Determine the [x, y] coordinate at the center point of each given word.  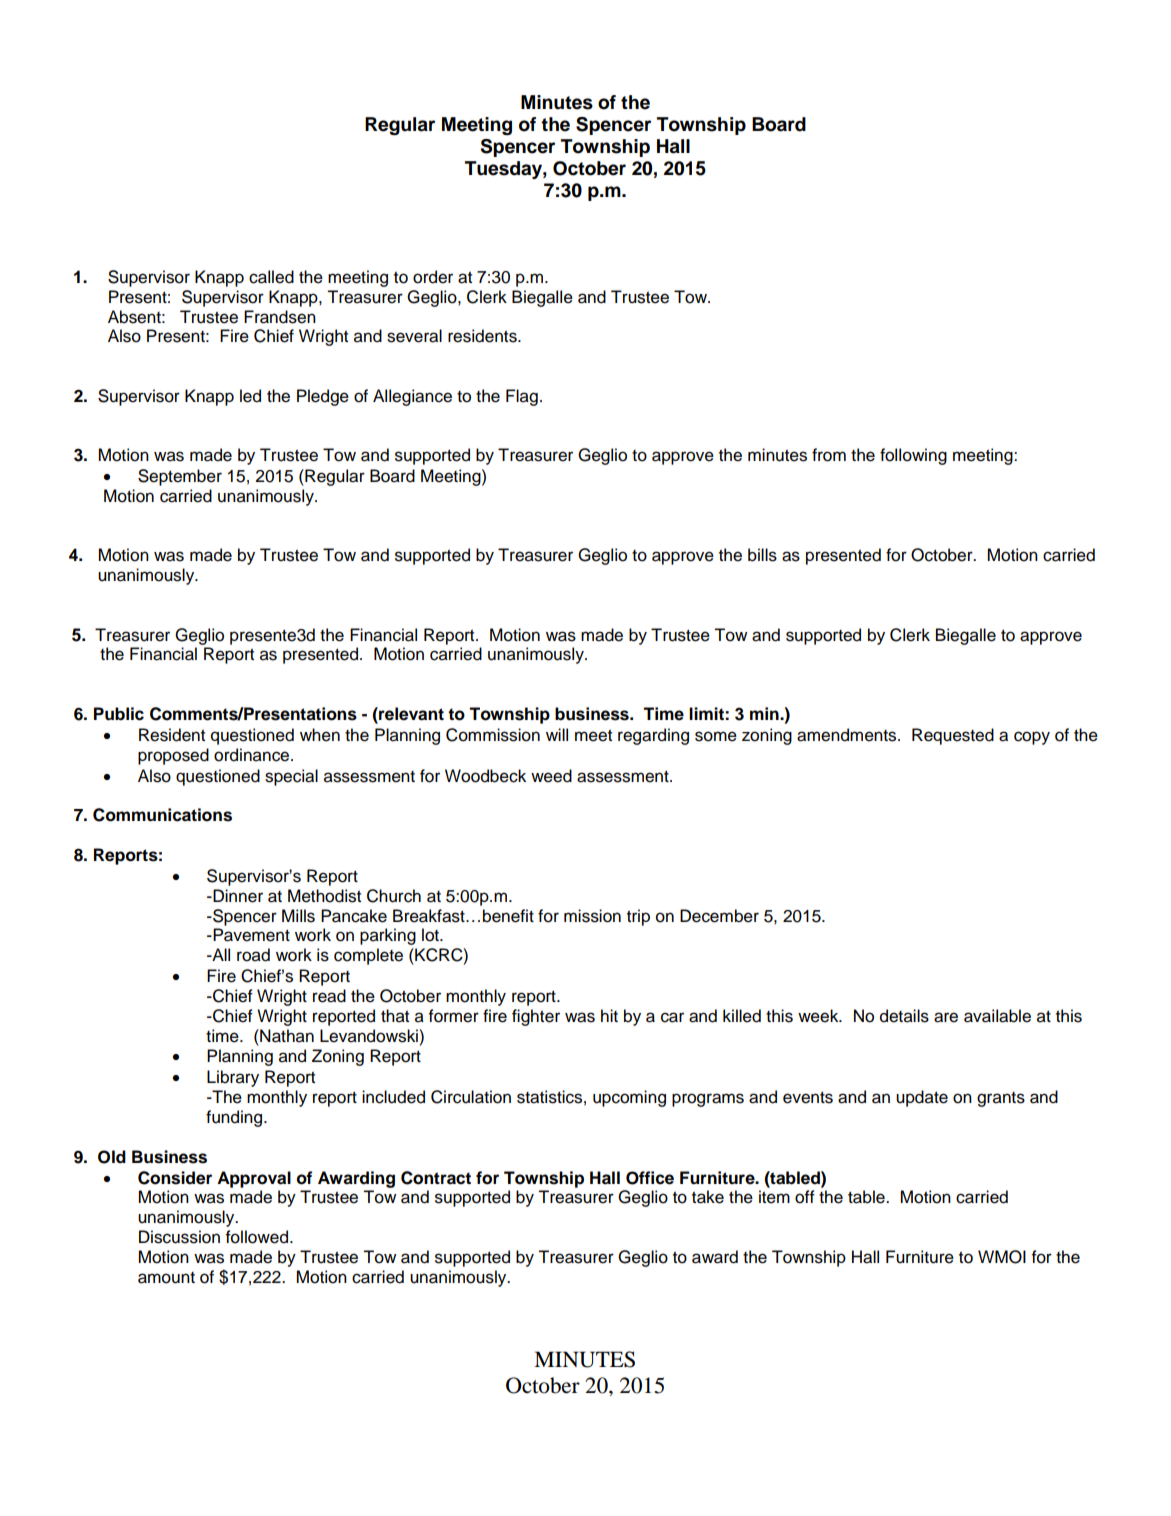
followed [256, 1237]
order [433, 277]
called [271, 277]
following [913, 456]
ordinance [253, 755]
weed [551, 776]
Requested [953, 736]
